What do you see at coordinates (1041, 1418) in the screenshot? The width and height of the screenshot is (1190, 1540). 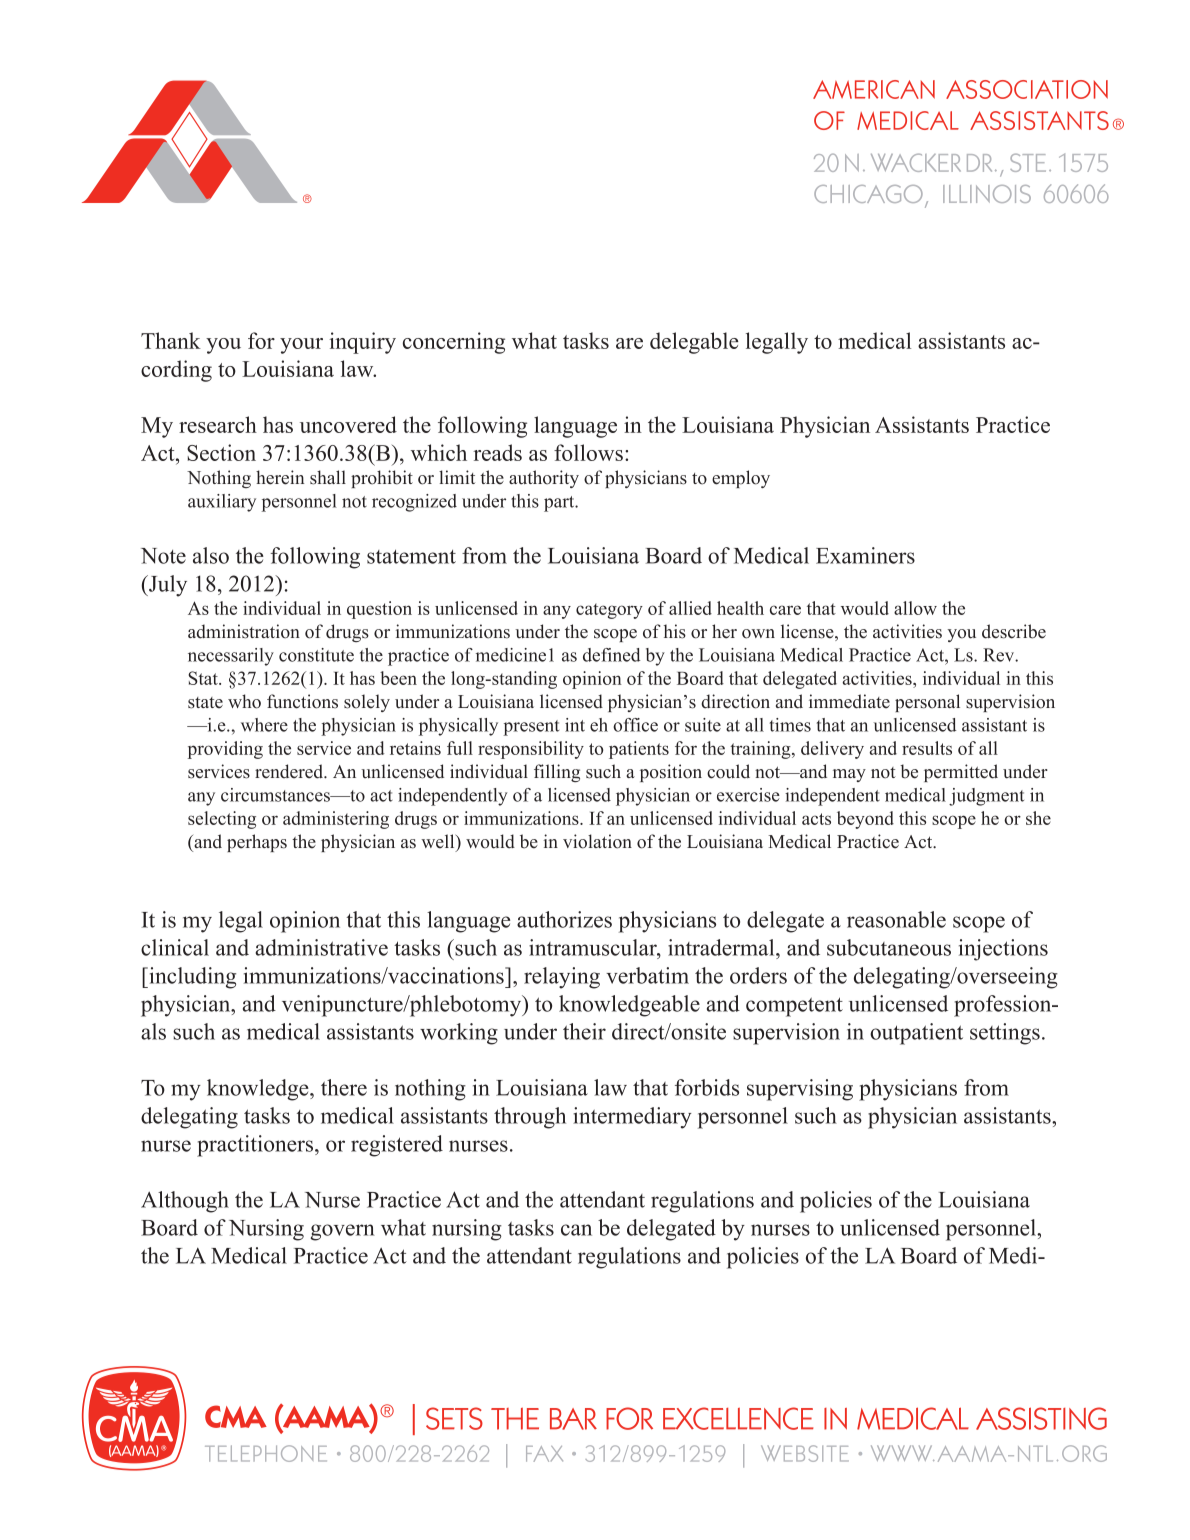 I see `ASSISTING` at bounding box center [1041, 1418].
